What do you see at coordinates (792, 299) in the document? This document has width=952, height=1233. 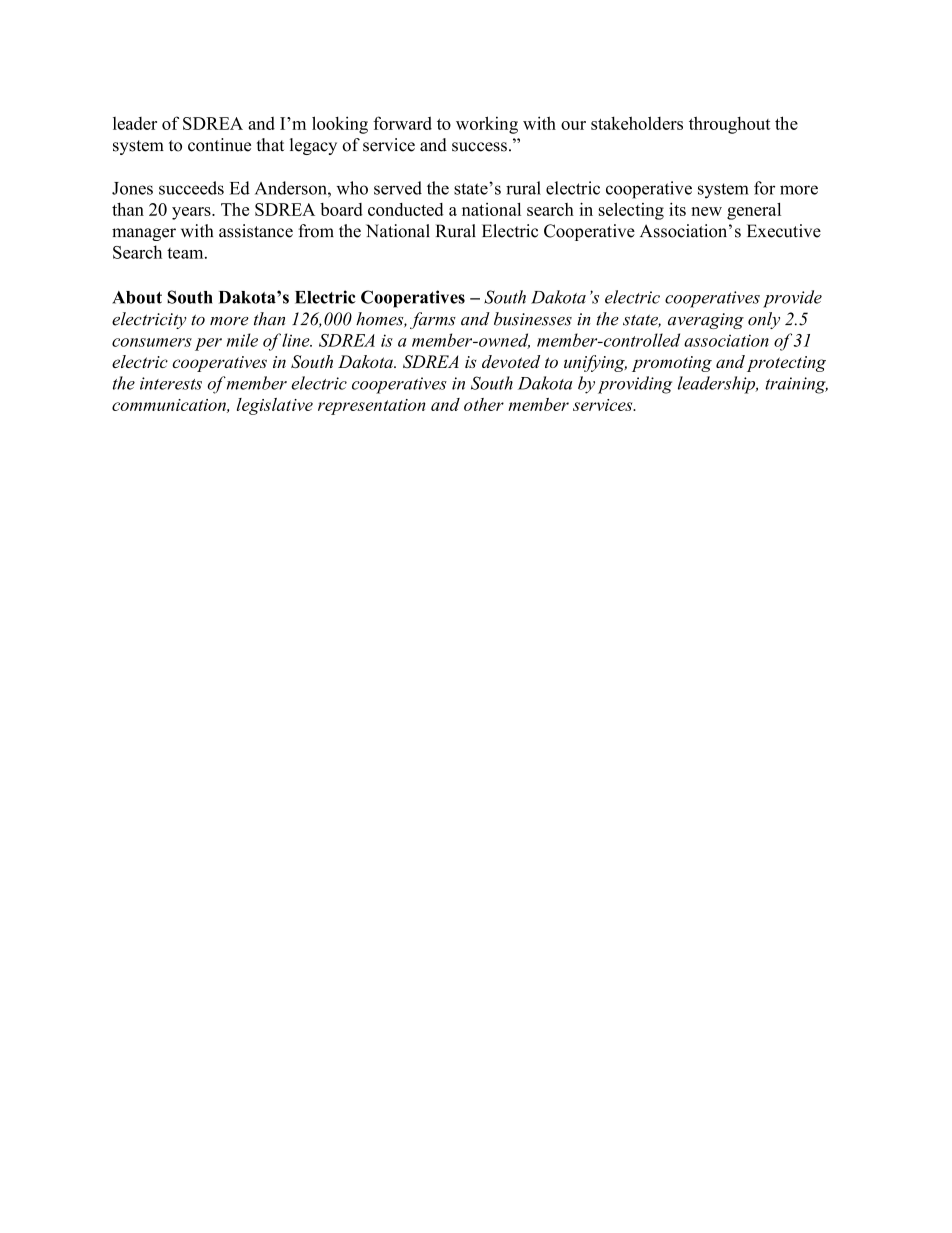 I see `provide` at bounding box center [792, 299].
